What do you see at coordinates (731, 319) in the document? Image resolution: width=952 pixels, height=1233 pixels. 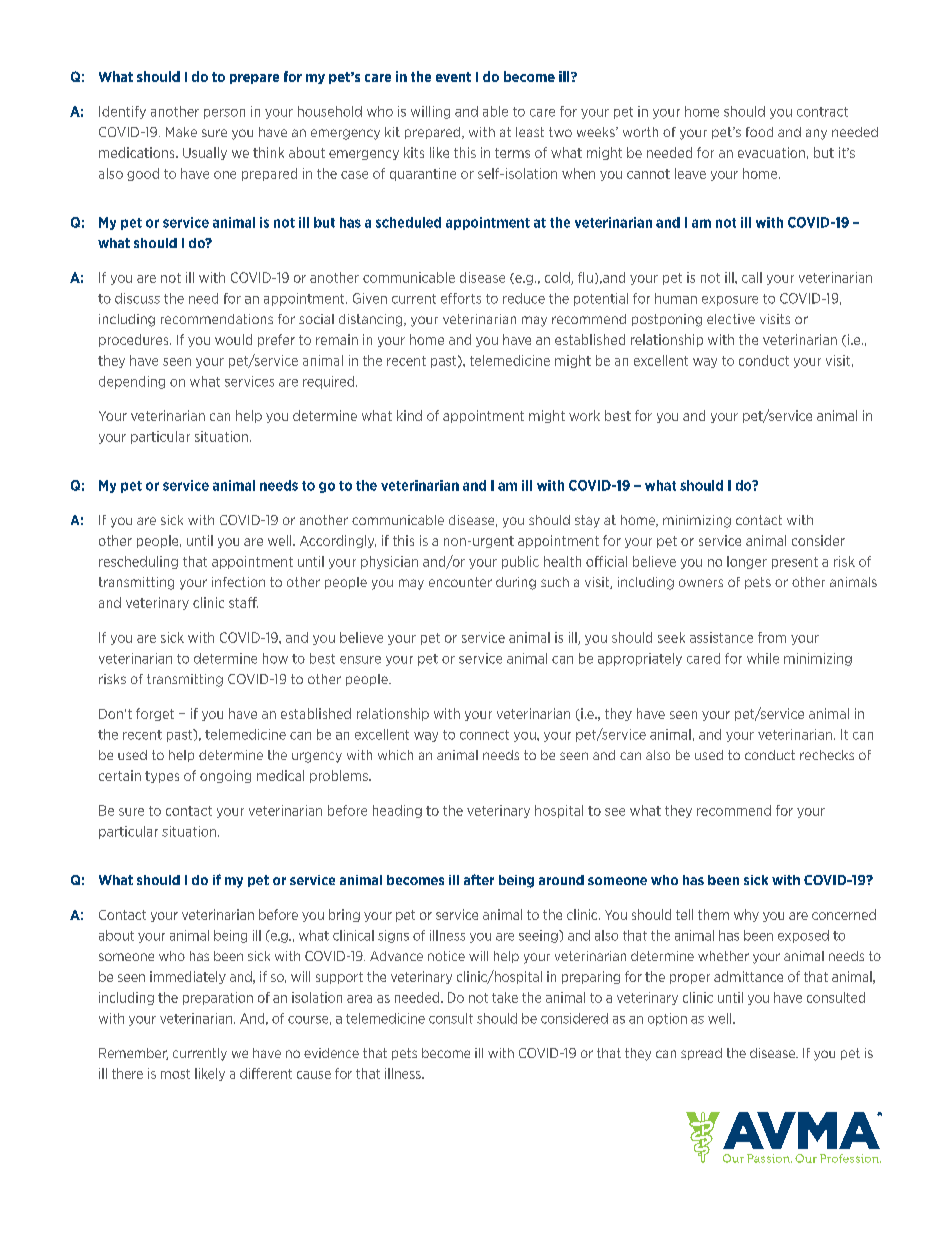 I see `elective` at bounding box center [731, 319].
